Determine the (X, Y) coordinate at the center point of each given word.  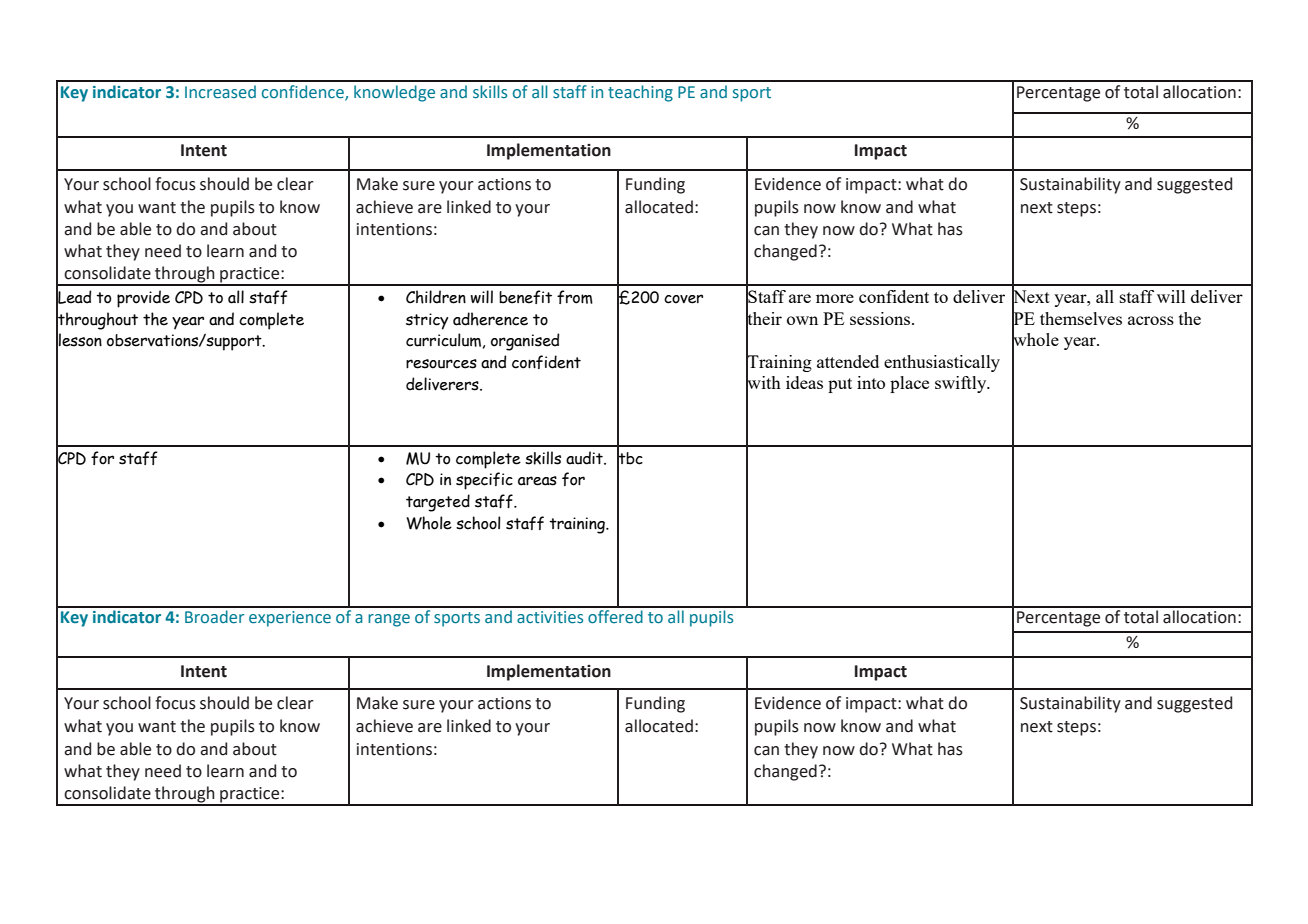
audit (585, 458)
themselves (1081, 318)
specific (484, 481)
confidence (304, 93)
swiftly (962, 384)
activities (550, 617)
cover (683, 299)
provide (143, 299)
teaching (640, 93)
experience (290, 619)
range (389, 620)
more (835, 298)
